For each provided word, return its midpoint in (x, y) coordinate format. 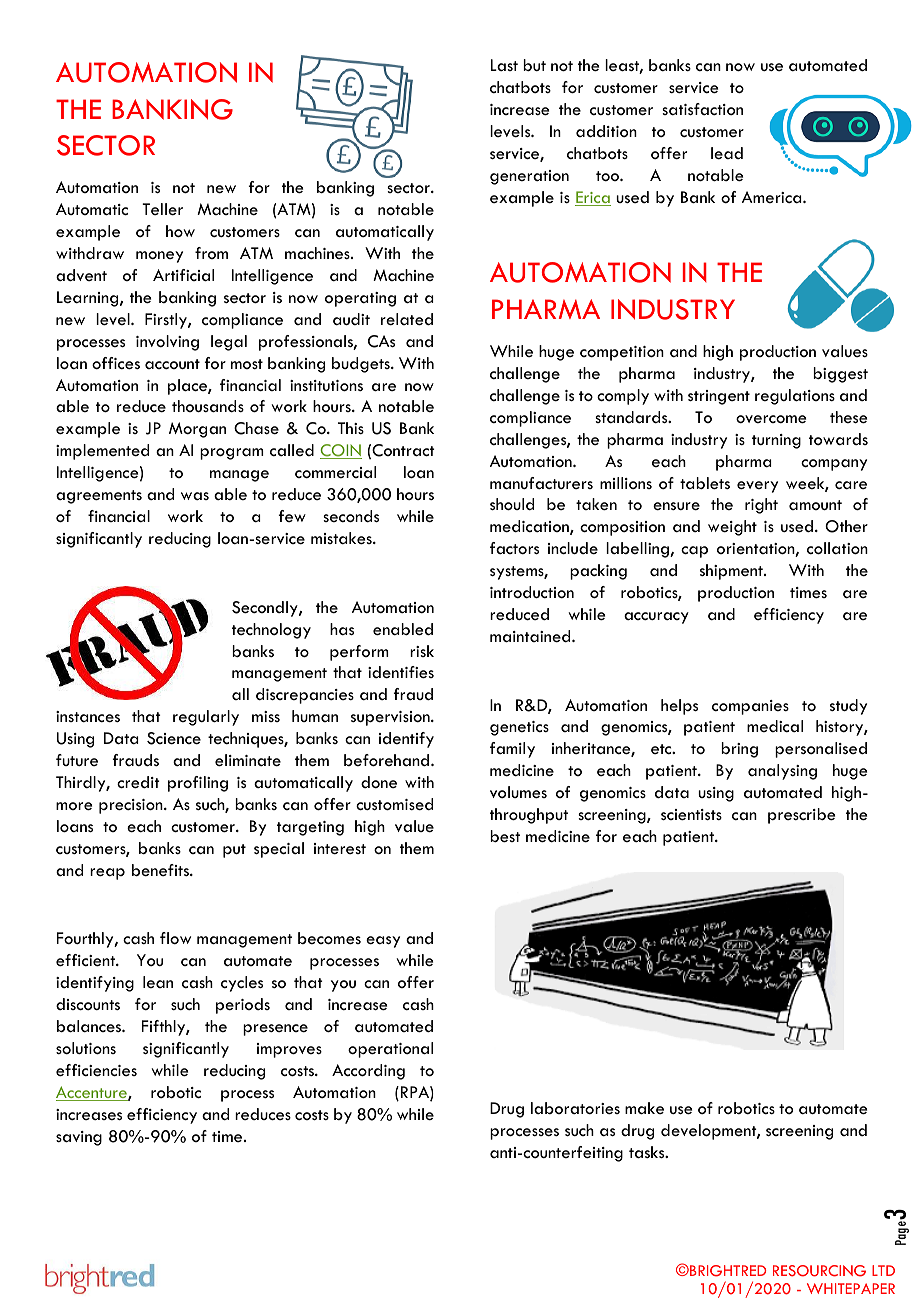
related (407, 319)
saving (79, 1138)
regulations (795, 397)
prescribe (801, 816)
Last (504, 65)
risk (422, 651)
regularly (206, 718)
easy (383, 942)
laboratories (575, 1108)
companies (750, 707)
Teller (162, 209)
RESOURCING (819, 1271)
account (172, 364)
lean (158, 982)
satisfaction (702, 109)
